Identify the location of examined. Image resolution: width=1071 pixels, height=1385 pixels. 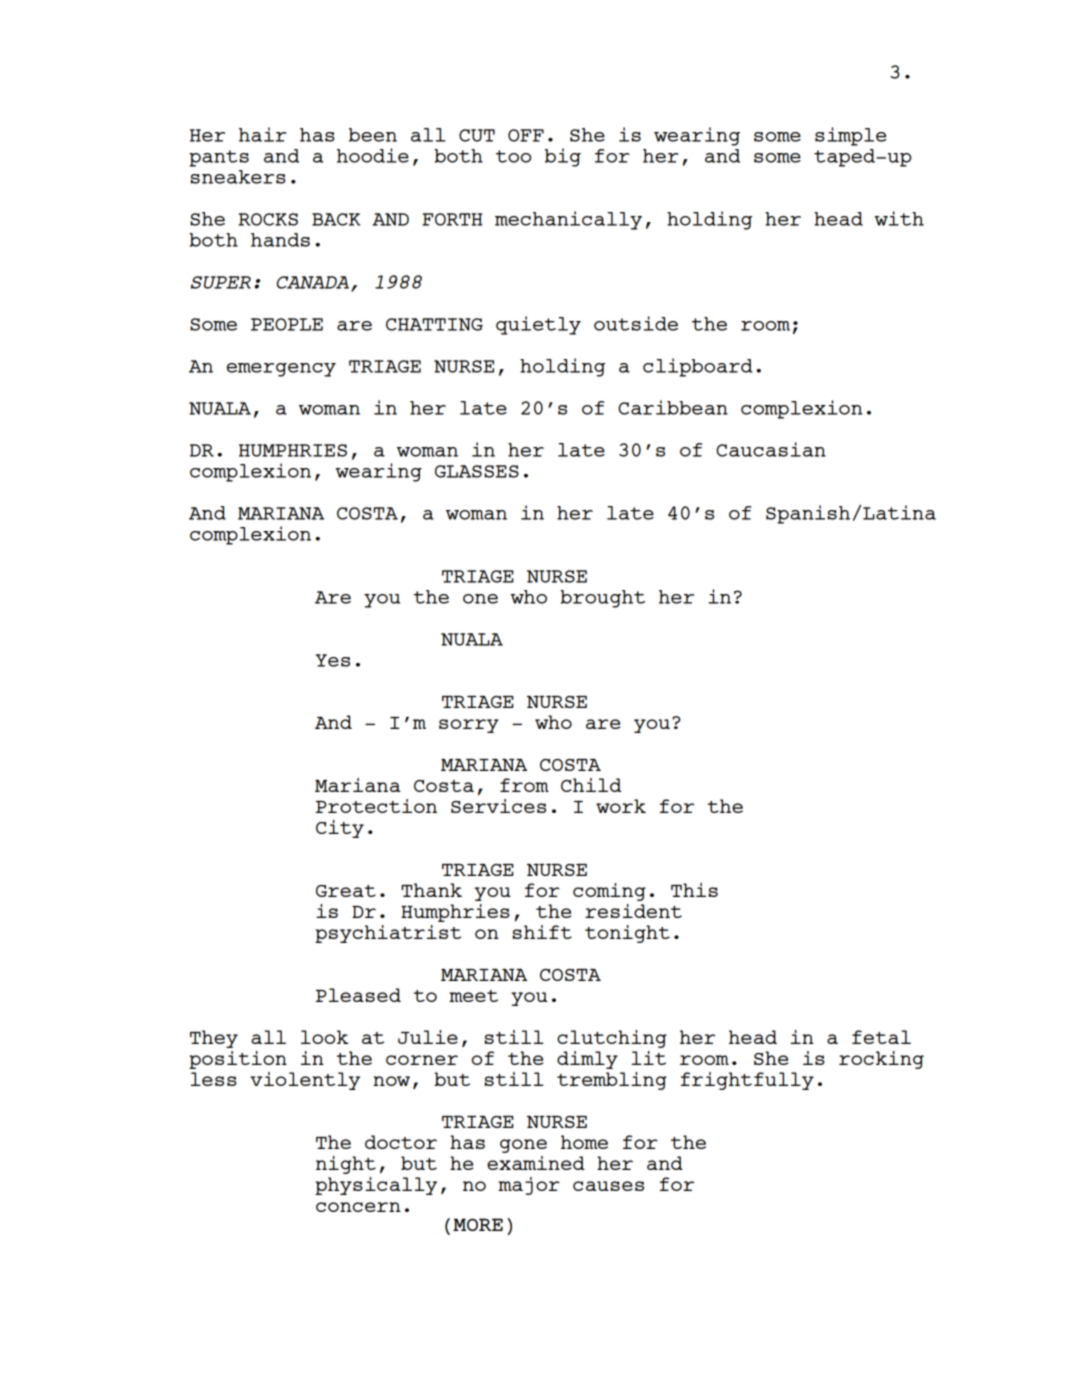
(536, 1163).
